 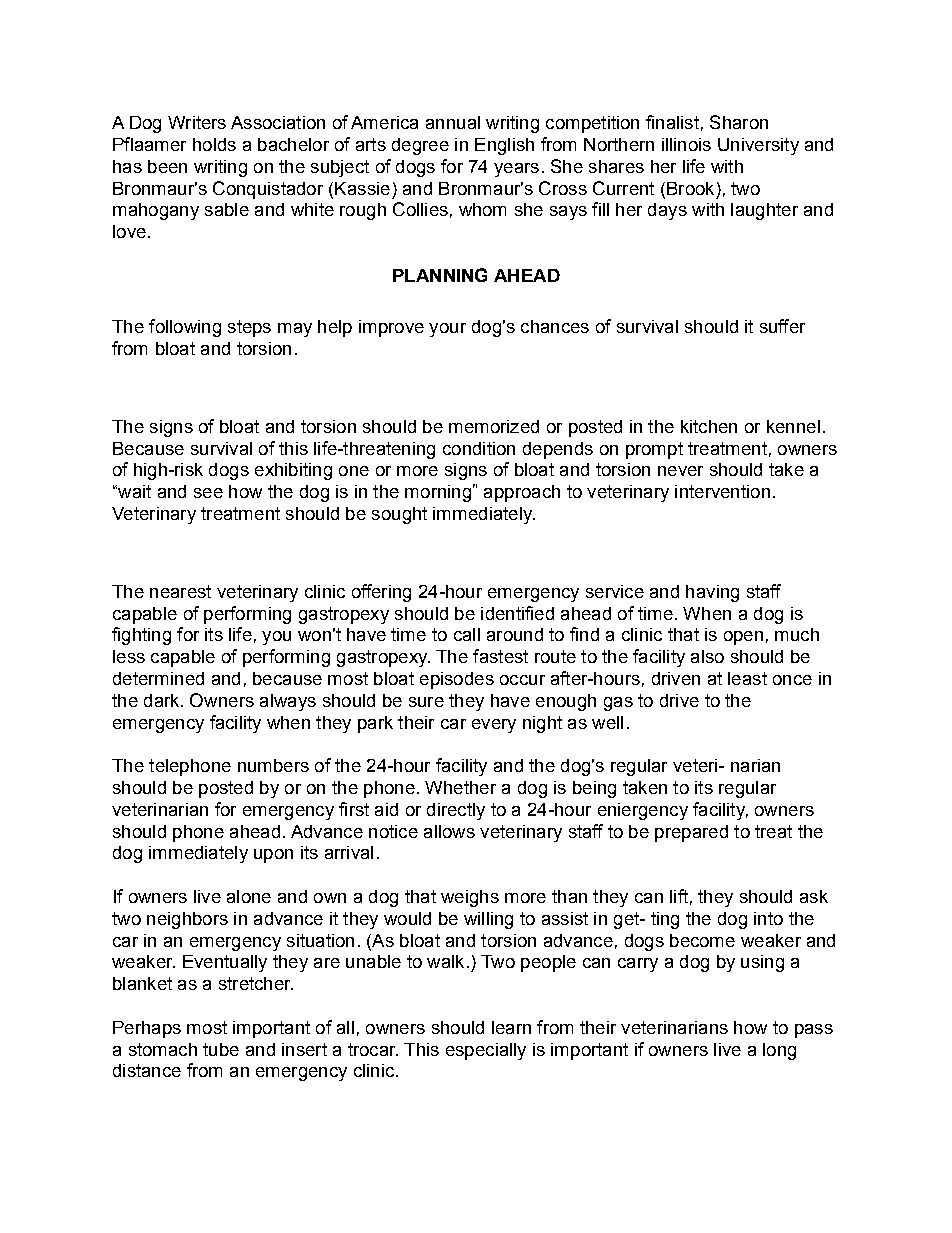 I want to click on your, so click(x=447, y=330).
